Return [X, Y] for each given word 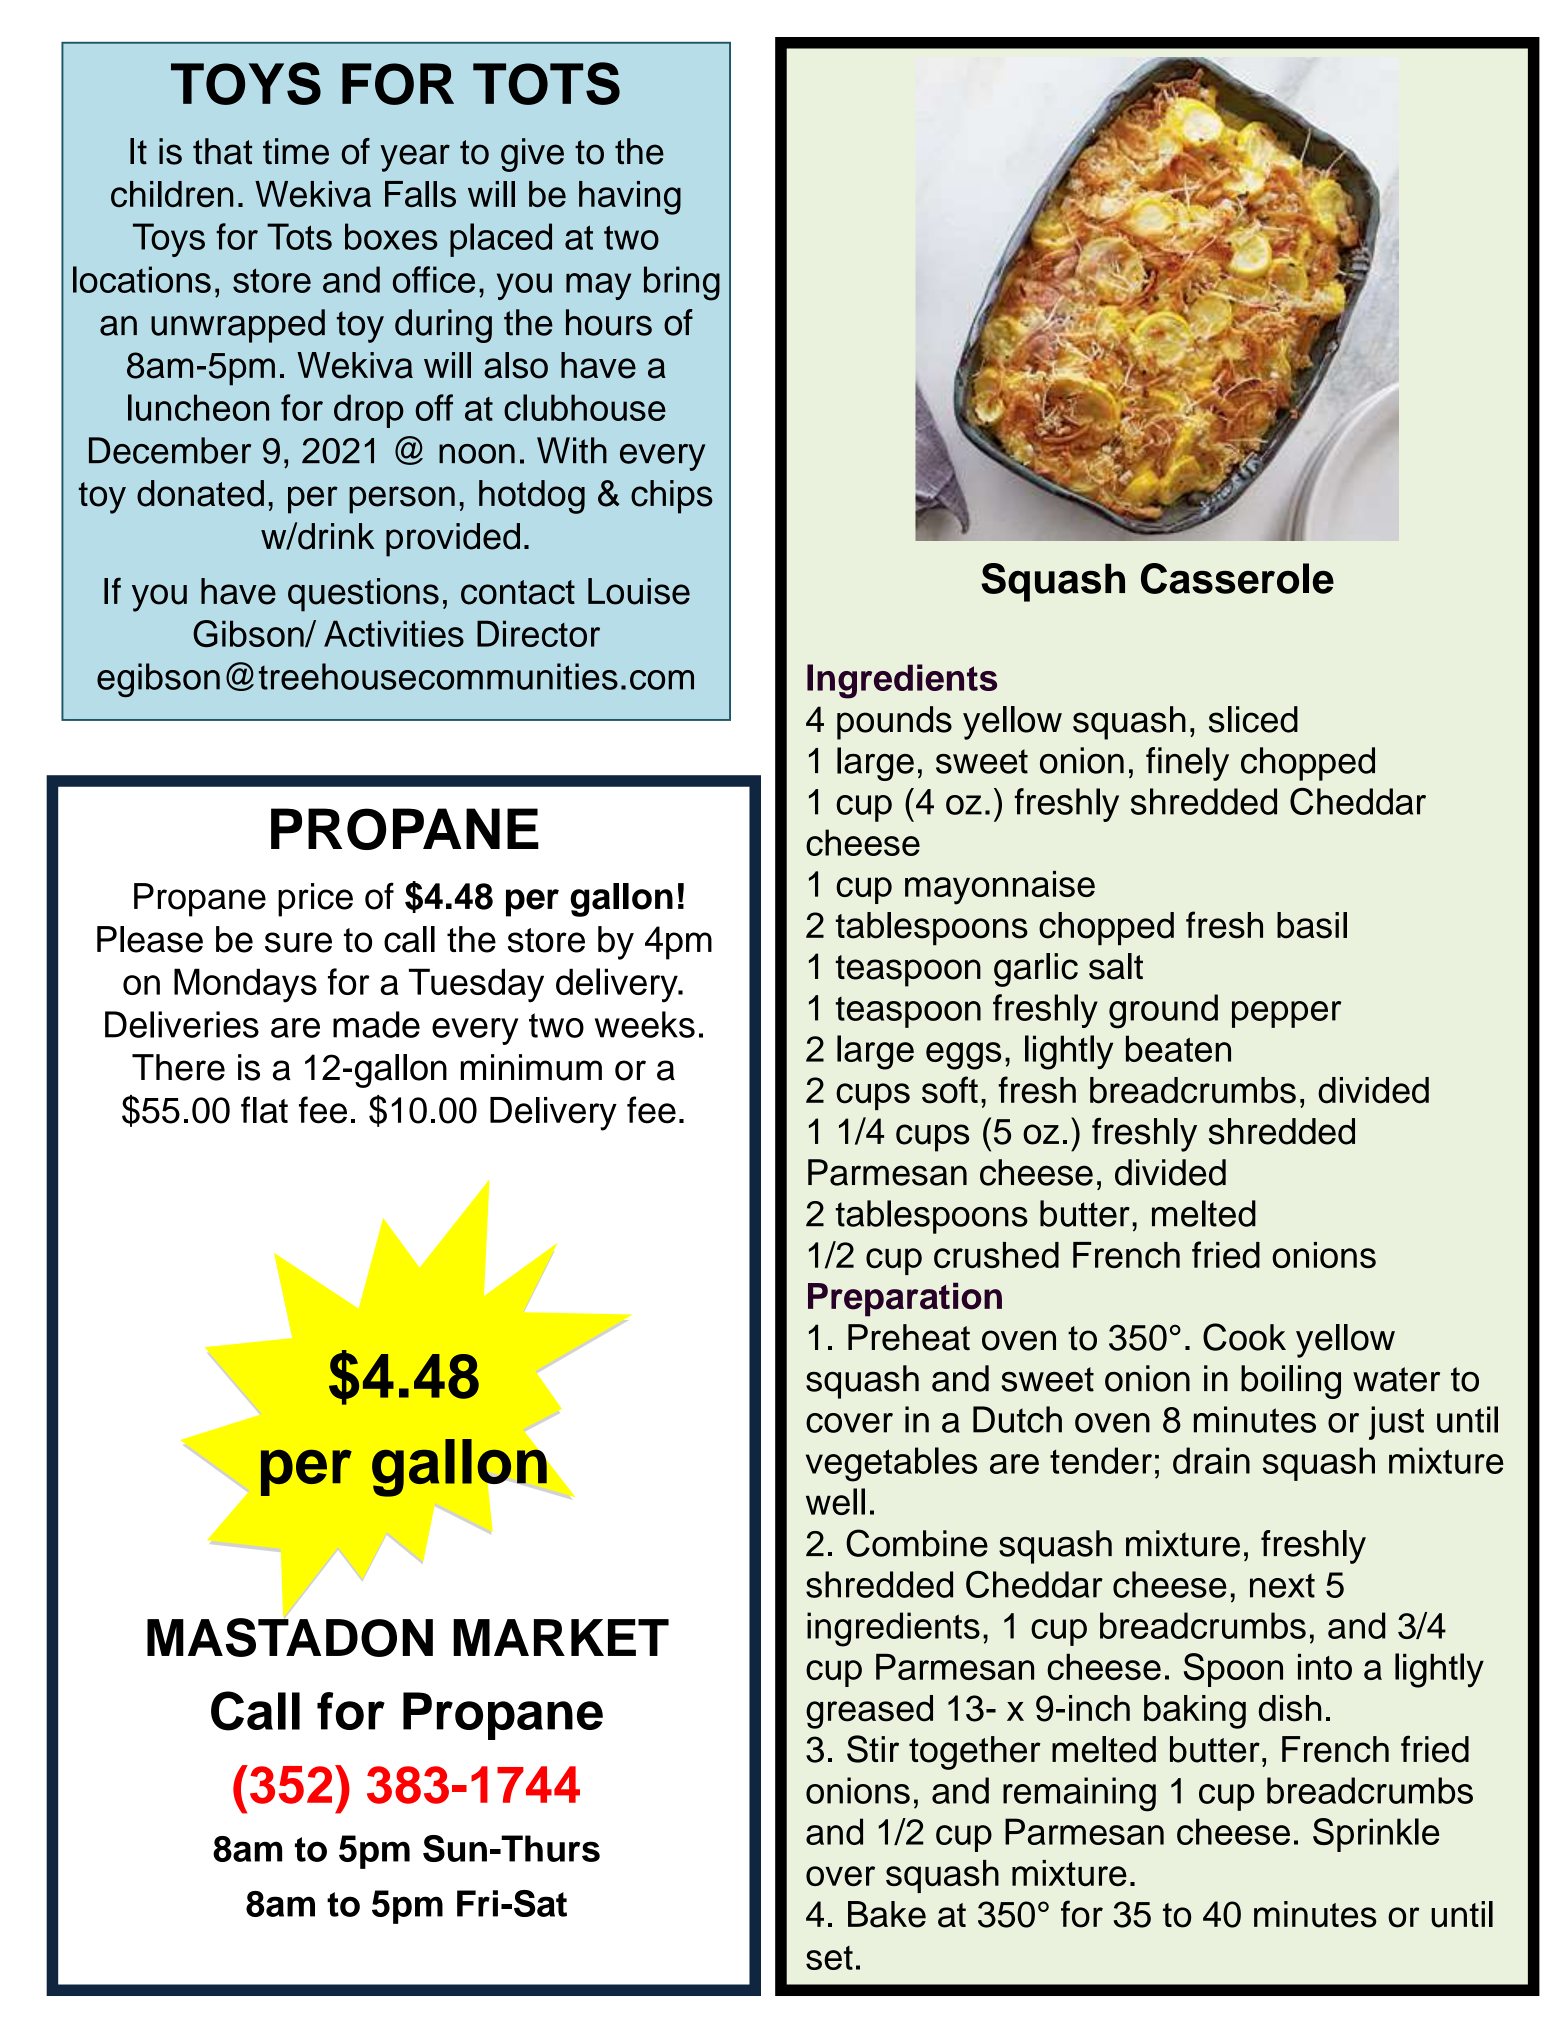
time [296, 151]
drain [1211, 1460]
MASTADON [290, 1636]
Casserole [1237, 578]
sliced [1253, 719]
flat [264, 1110]
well [835, 1501]
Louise [639, 591]
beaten [1178, 1048]
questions [363, 595]
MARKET [561, 1637]
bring [682, 283]
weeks [645, 1024]
